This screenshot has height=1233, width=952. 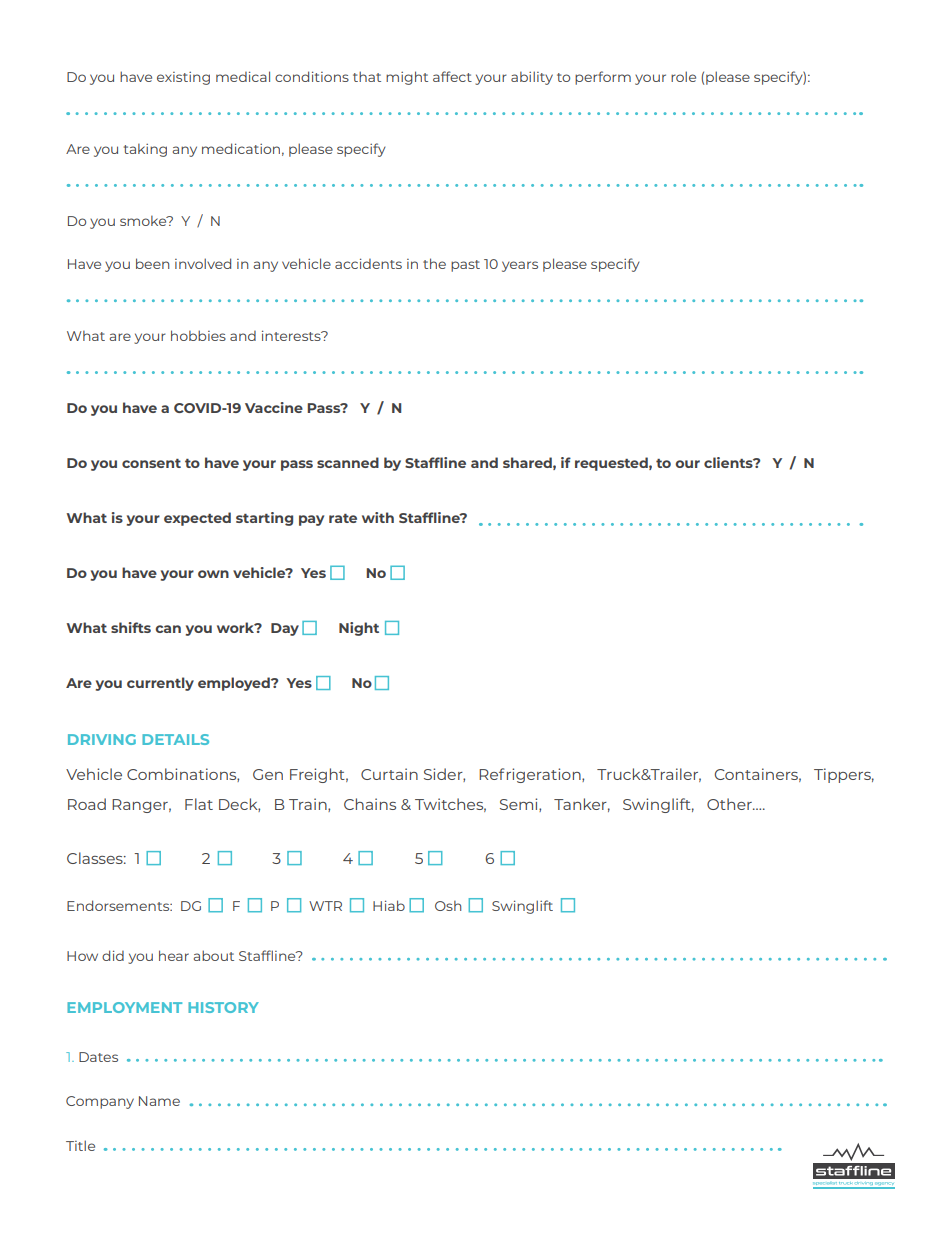 What do you see at coordinates (407, 78) in the screenshot?
I see `might` at bounding box center [407, 78].
